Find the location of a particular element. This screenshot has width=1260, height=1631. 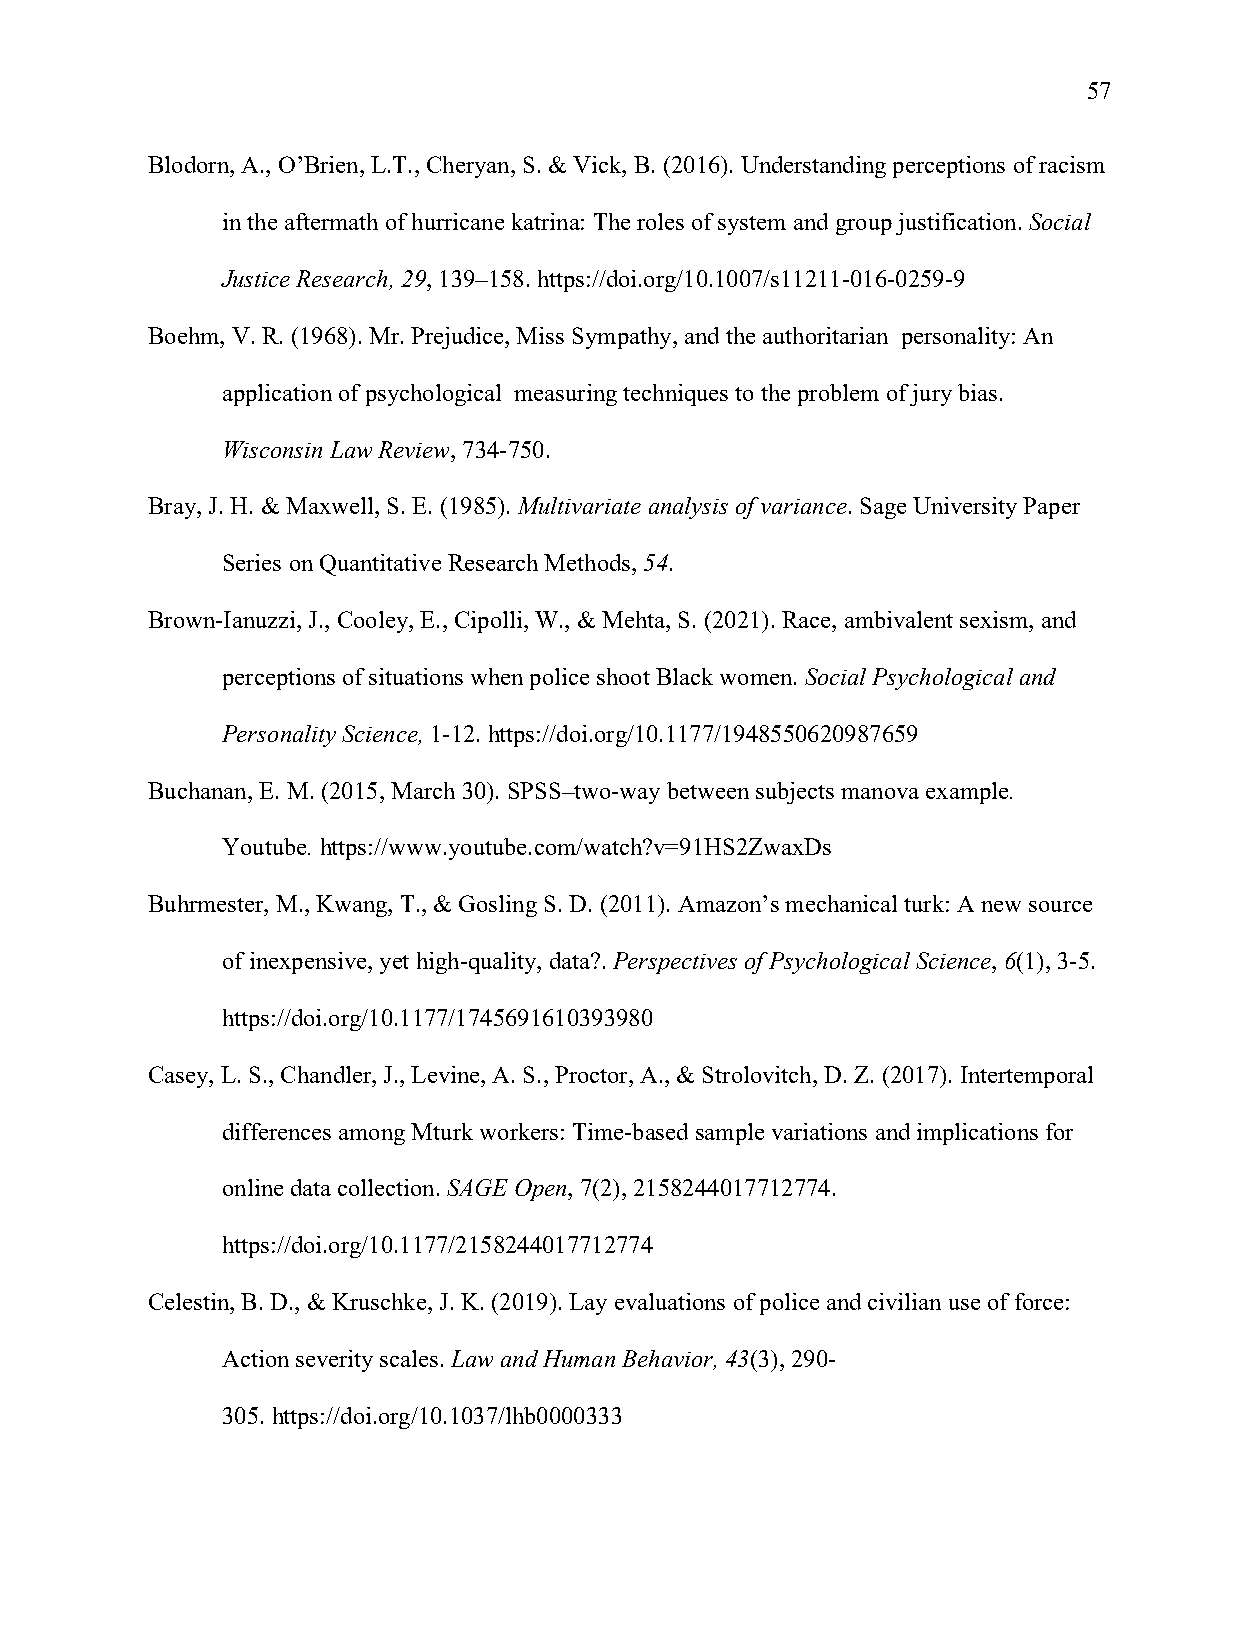

use is located at coordinates (964, 1304).
